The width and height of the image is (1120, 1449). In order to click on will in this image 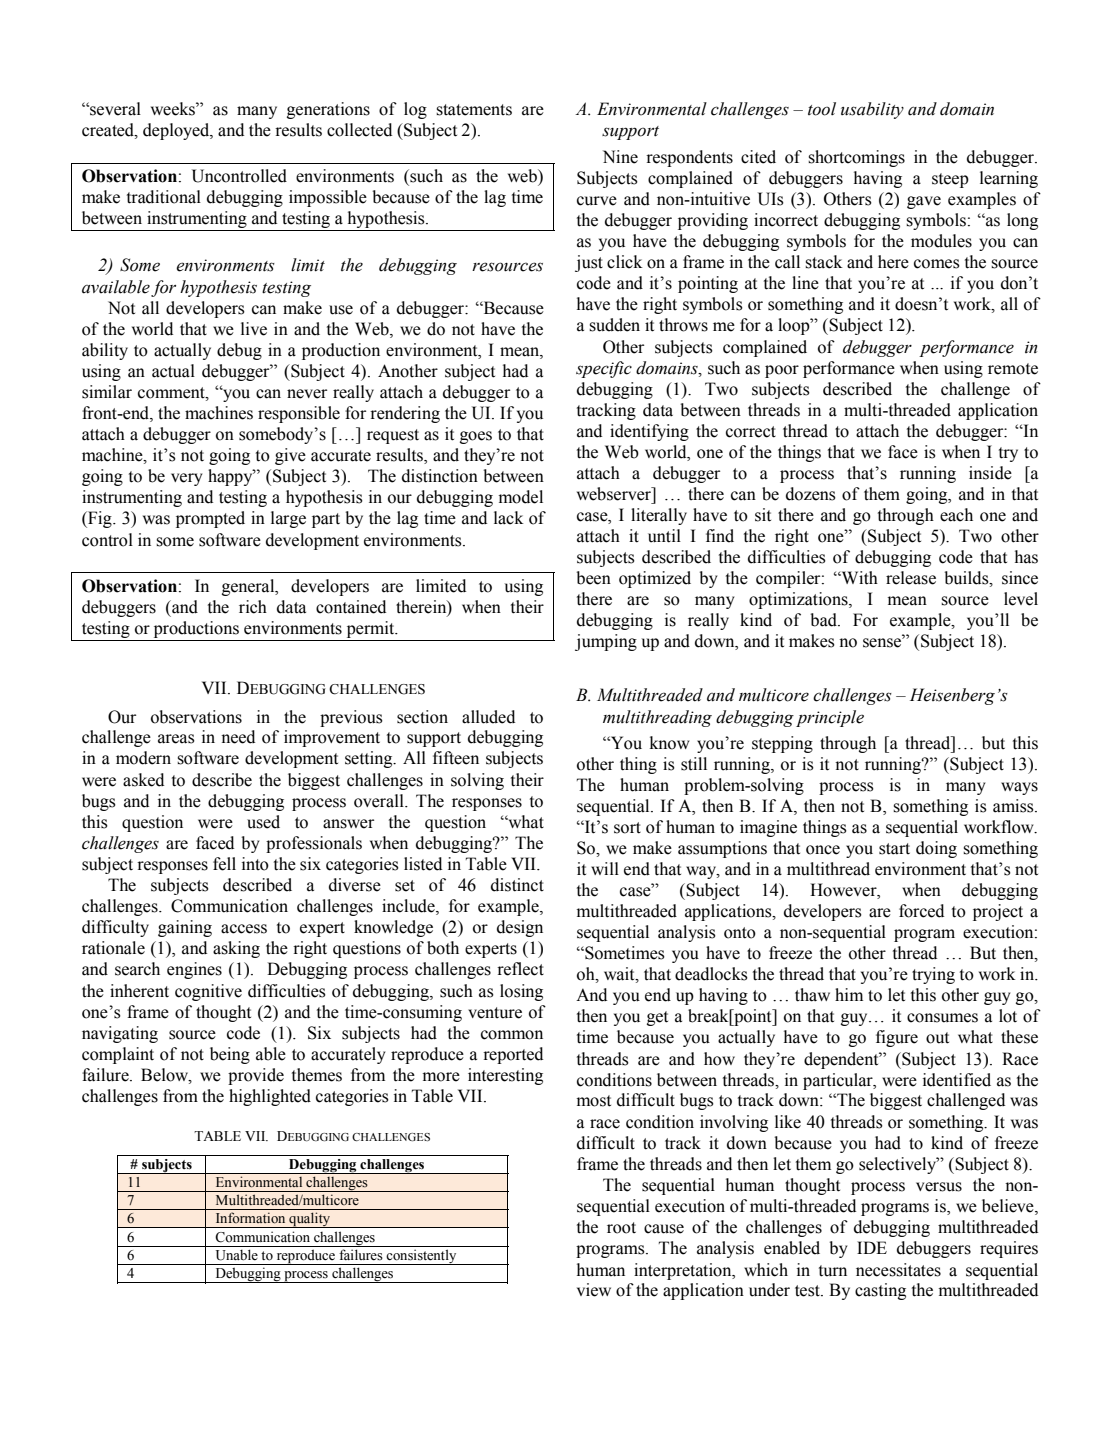, I will do `click(605, 868)`.
